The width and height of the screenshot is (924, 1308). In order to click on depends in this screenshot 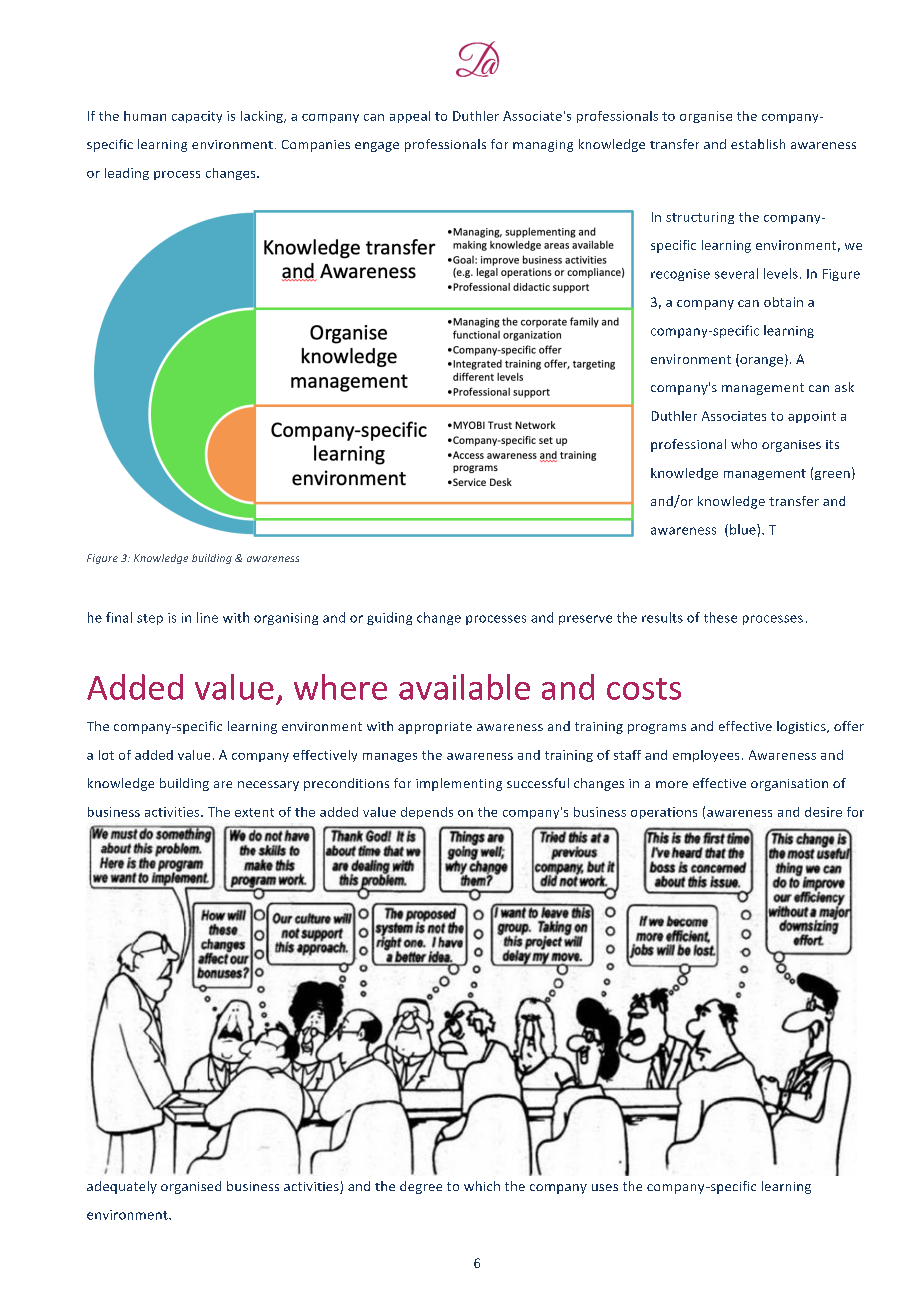, I will do `click(427, 813)`.
